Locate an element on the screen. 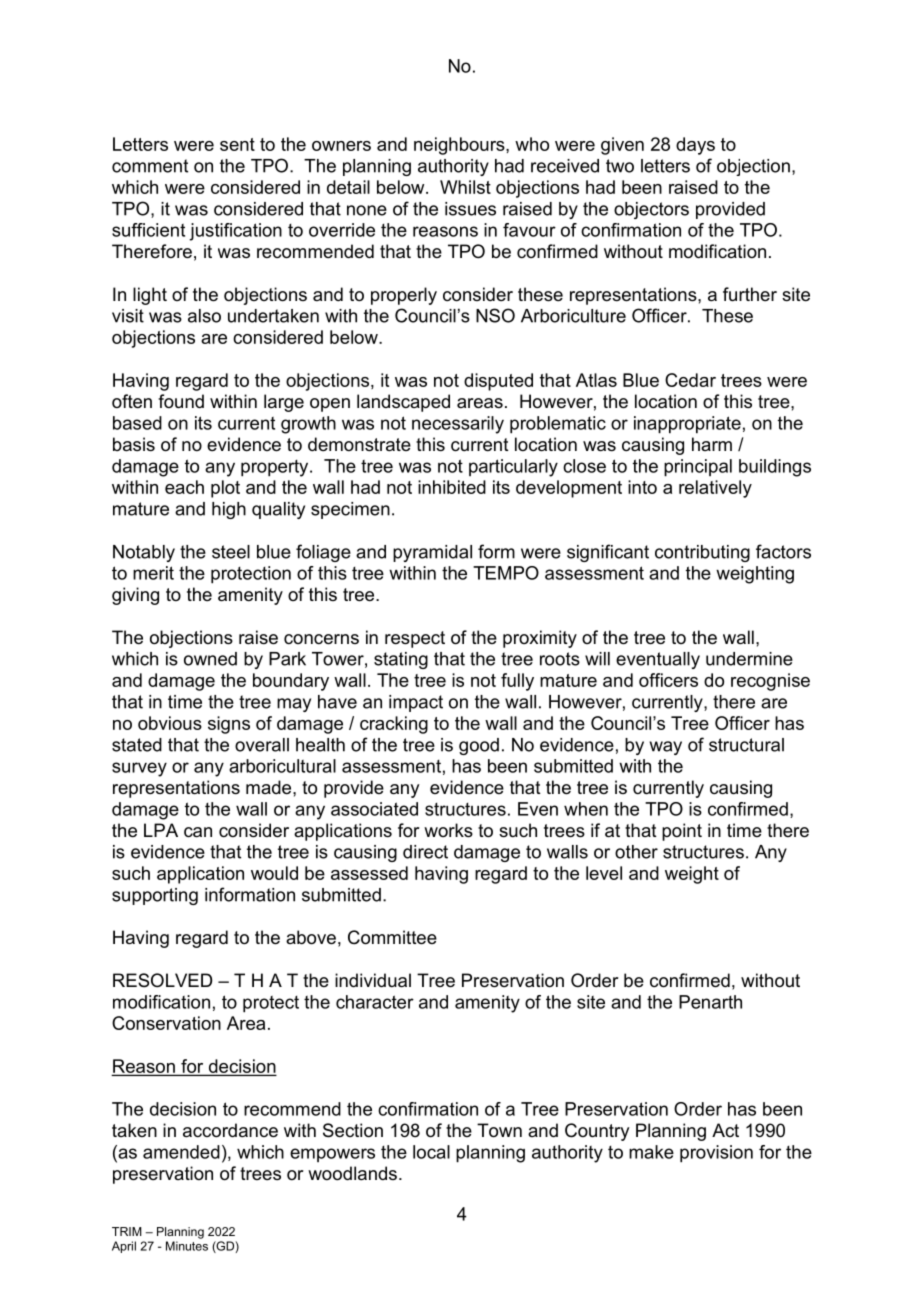 This screenshot has height=1308, width=924. local is located at coordinates (431, 1152).
